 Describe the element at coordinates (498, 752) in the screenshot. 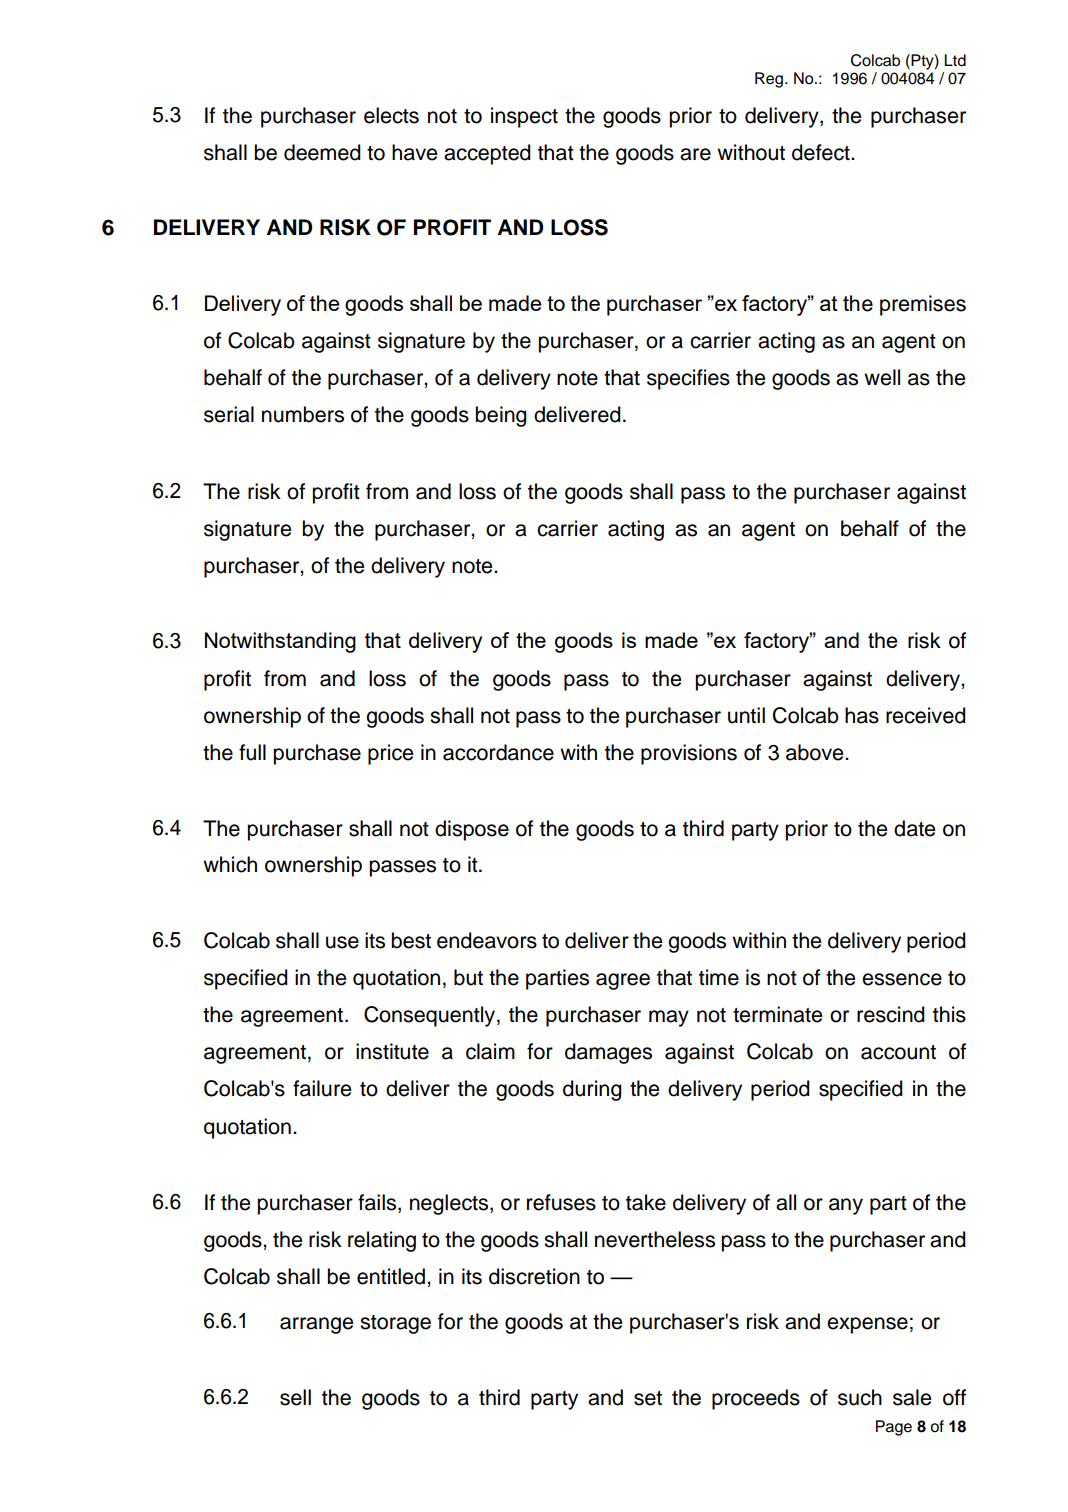

I see `accordance` at that location.
